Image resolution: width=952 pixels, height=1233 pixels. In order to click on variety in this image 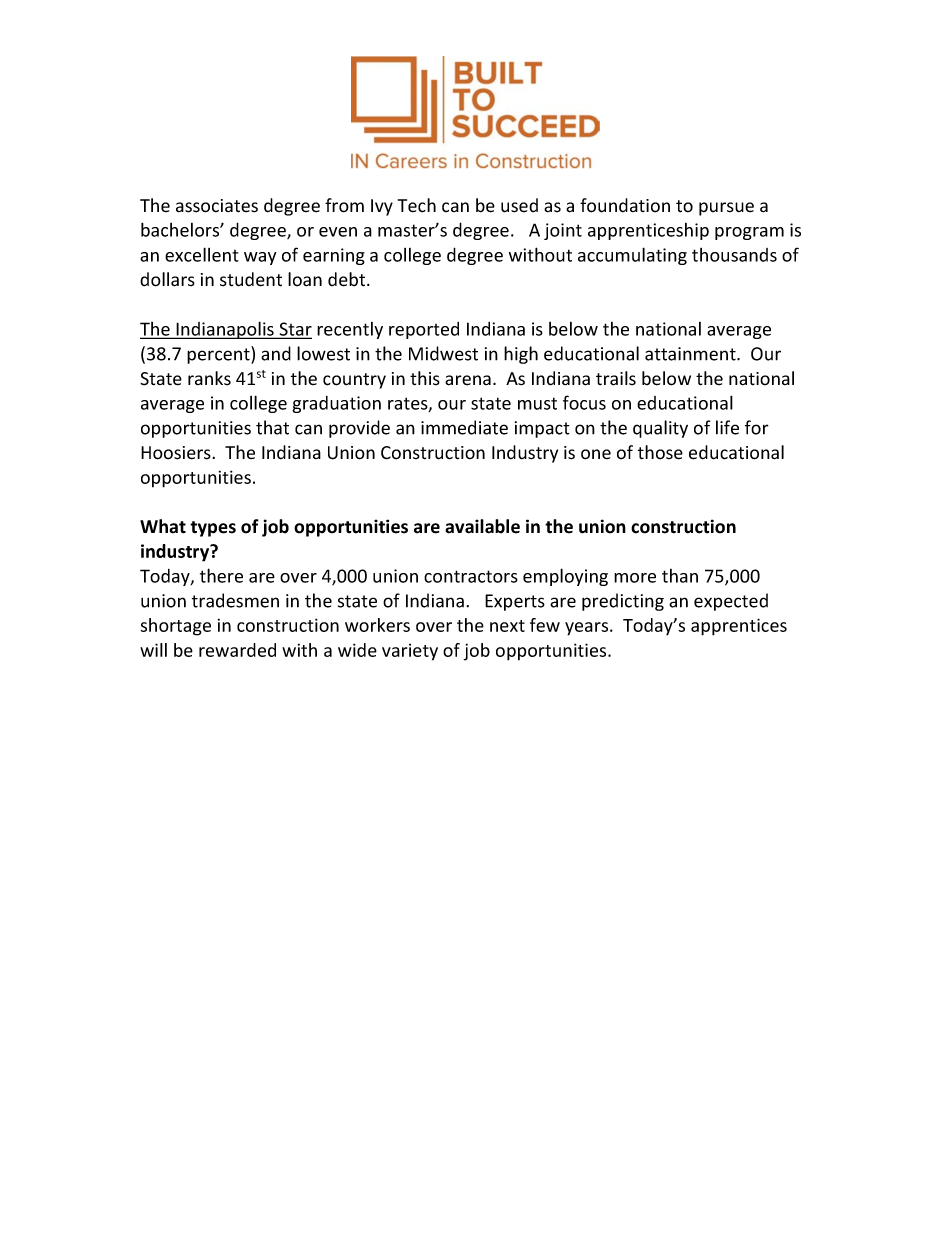, I will do `click(410, 652)`.
